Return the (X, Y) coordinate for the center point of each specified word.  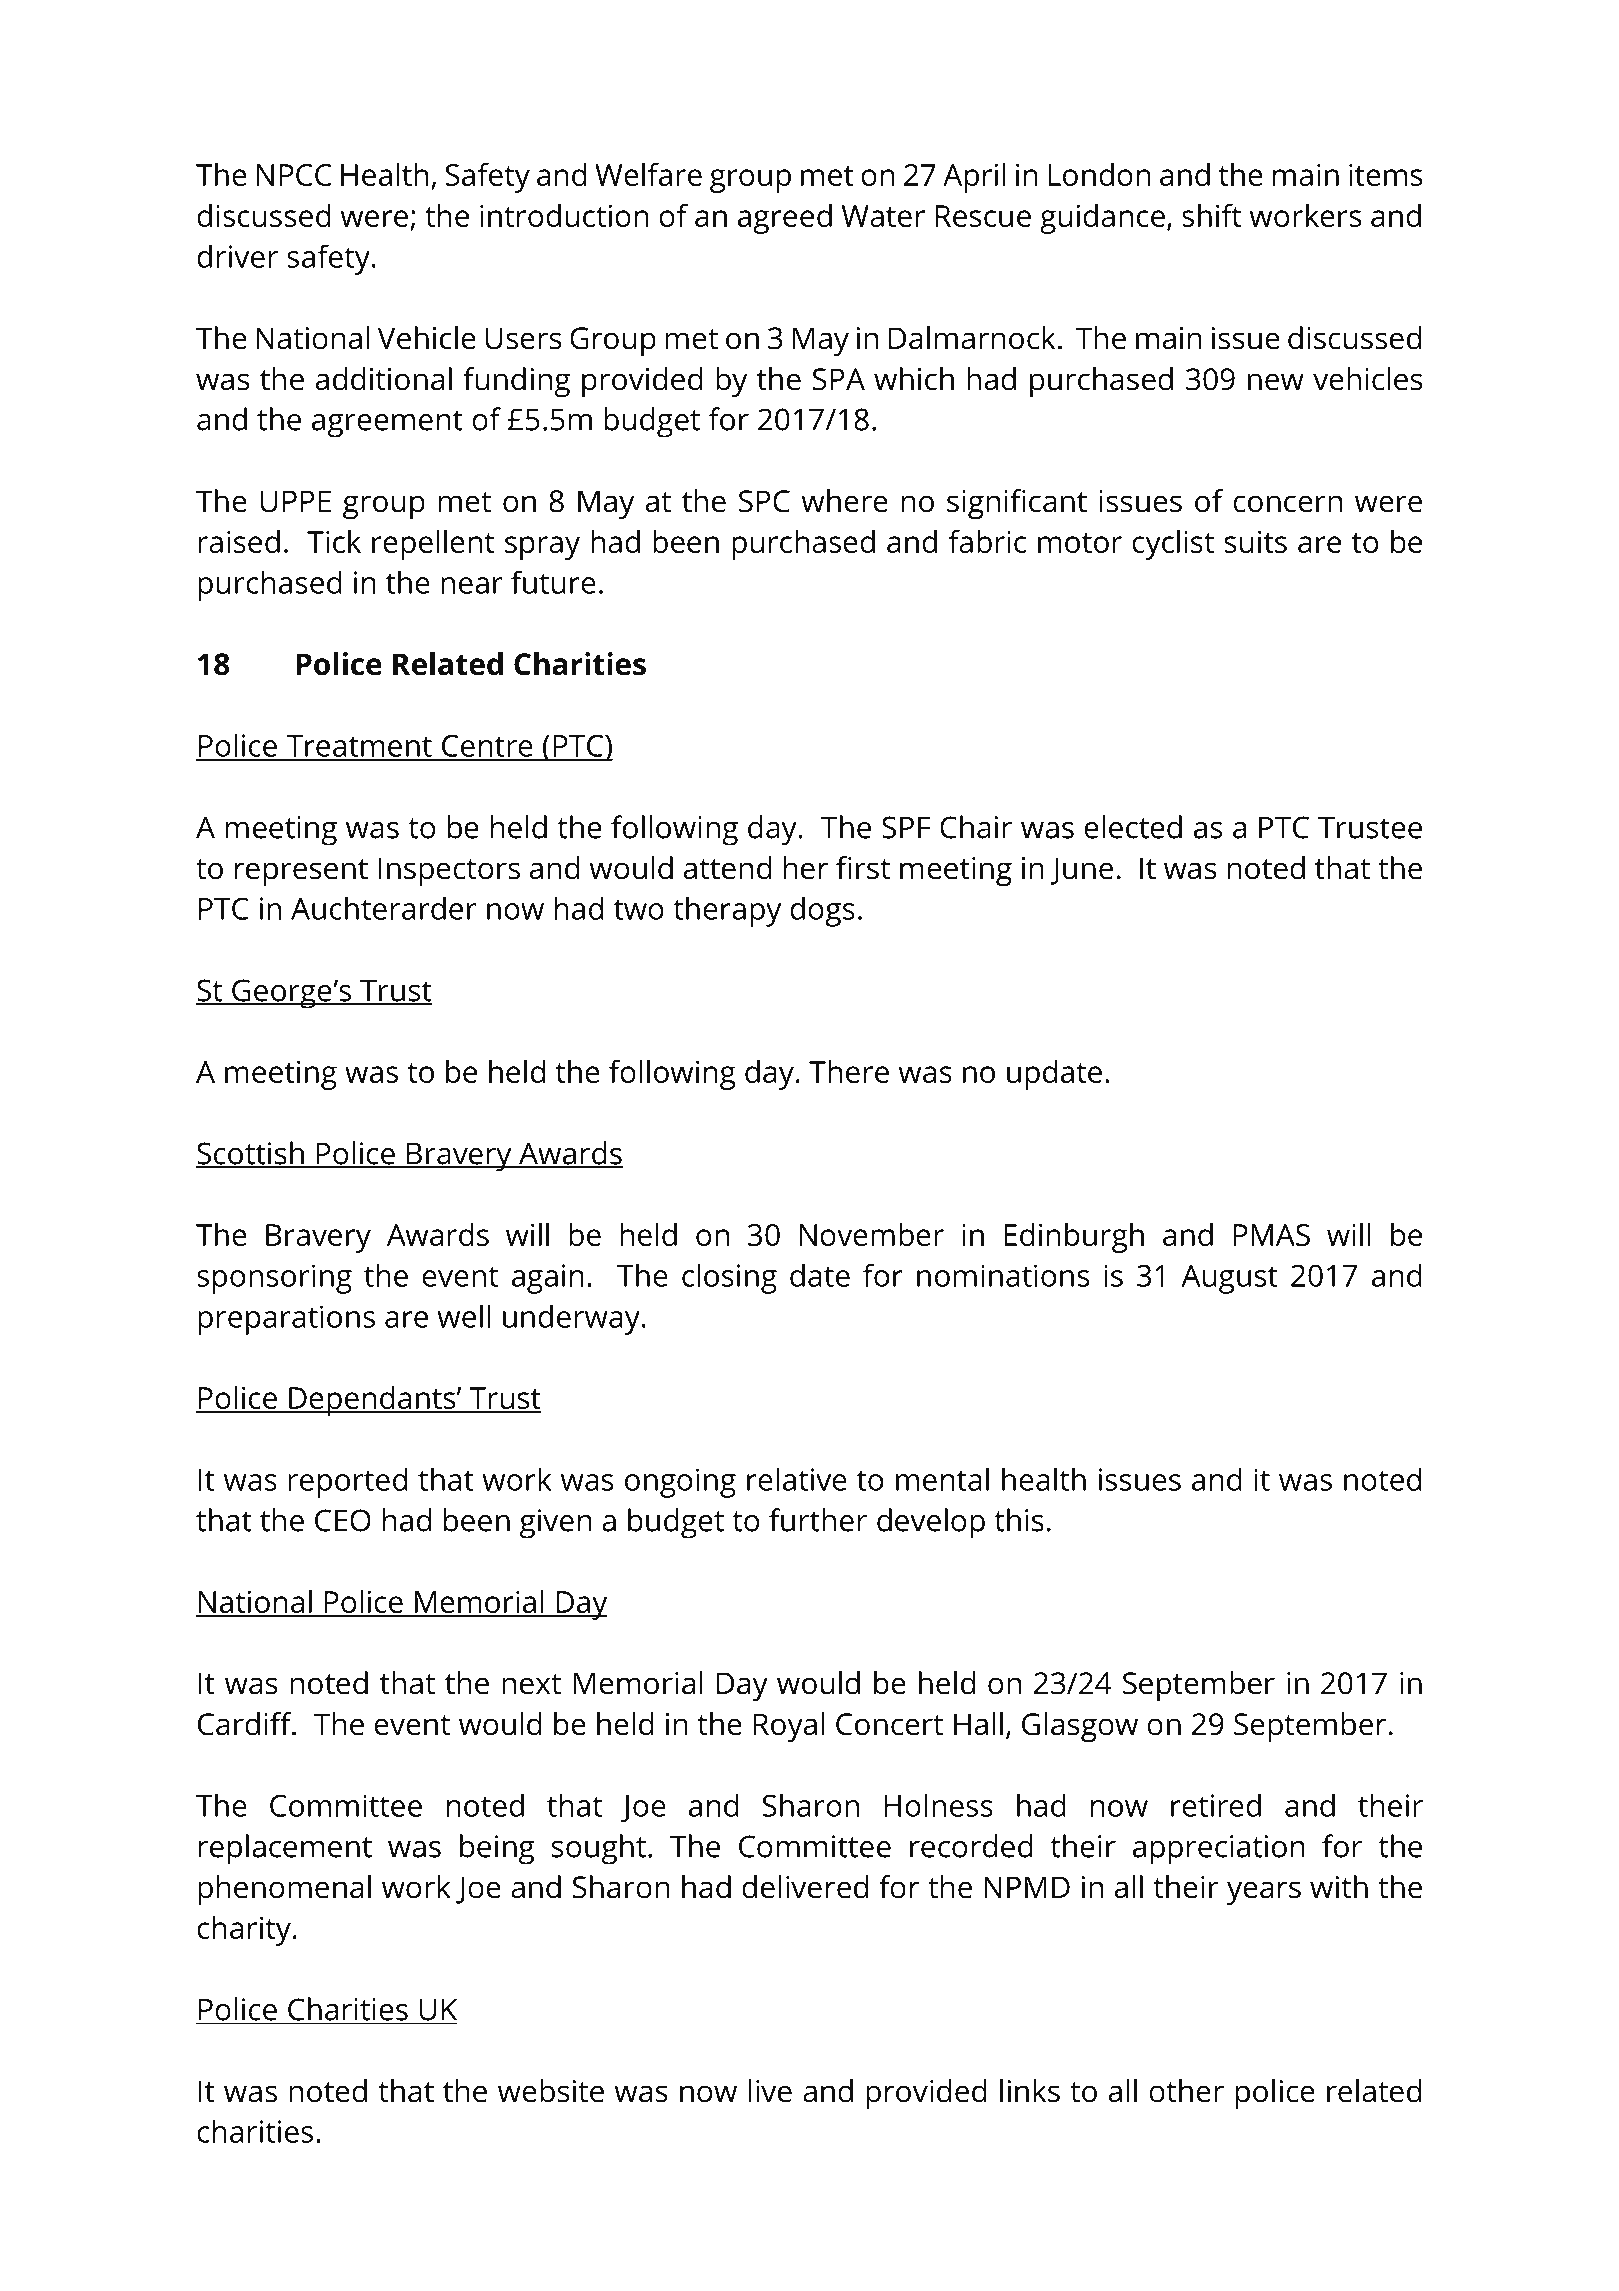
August (1229, 1279)
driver (237, 256)
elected (1133, 827)
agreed (785, 219)
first (863, 868)
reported (347, 1482)
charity (244, 1931)
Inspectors (449, 872)
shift (1212, 215)
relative (797, 1479)
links (1030, 2091)
